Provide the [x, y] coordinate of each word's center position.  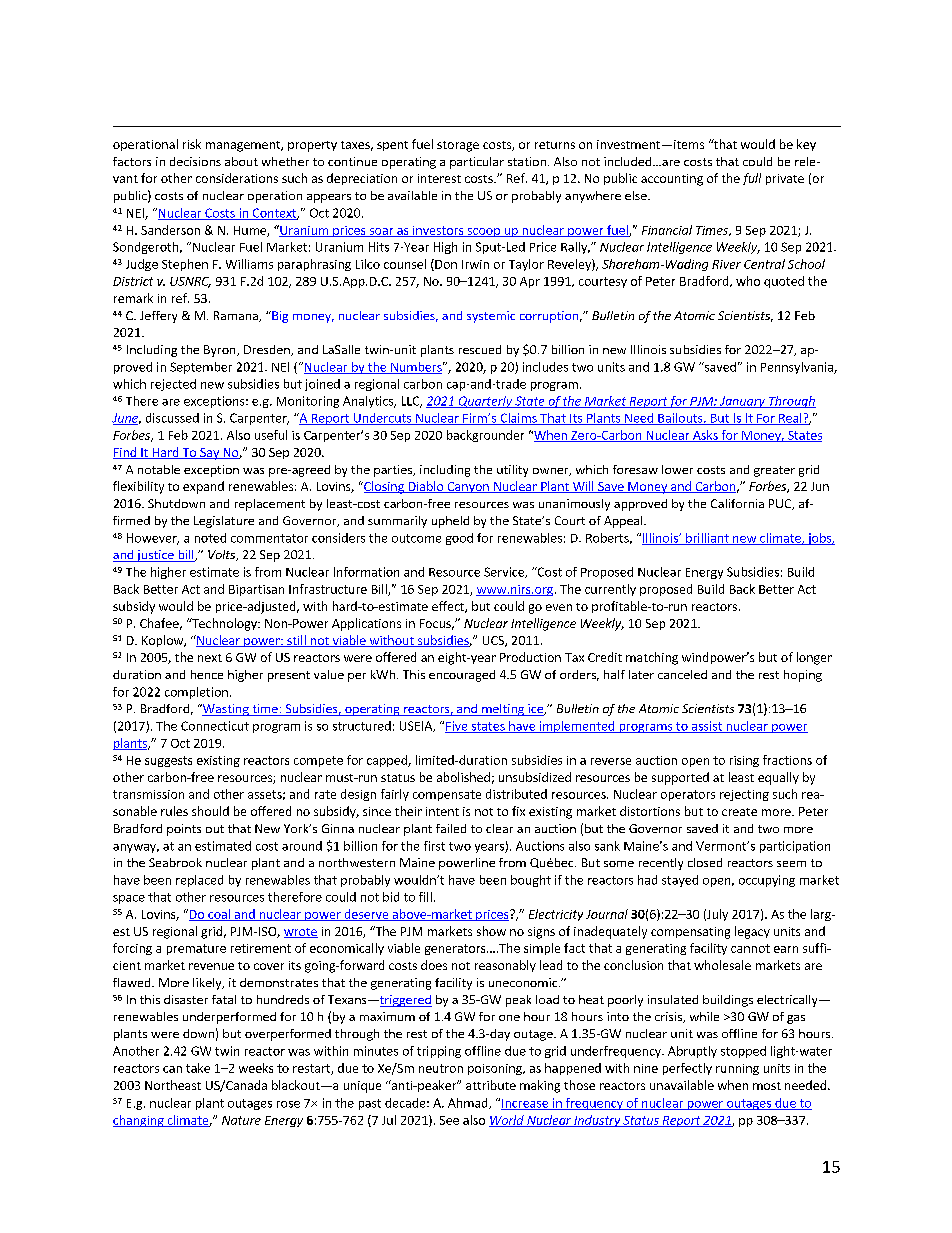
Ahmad [469, 1103]
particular [477, 163]
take [198, 1068]
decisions [195, 161]
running [737, 1069]
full [752, 179]
